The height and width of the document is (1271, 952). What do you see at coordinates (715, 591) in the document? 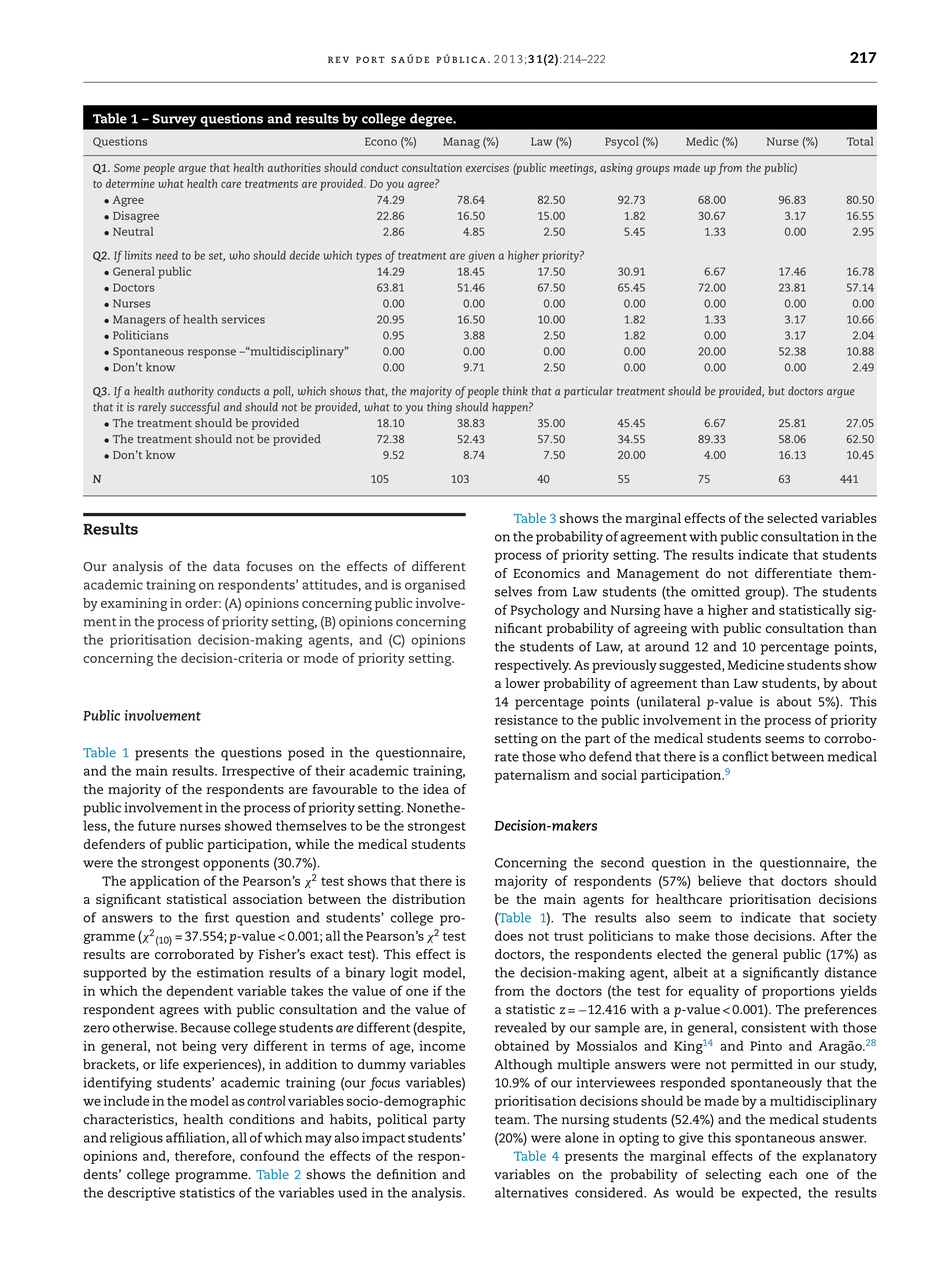
I see `omitted` at bounding box center [715, 591].
